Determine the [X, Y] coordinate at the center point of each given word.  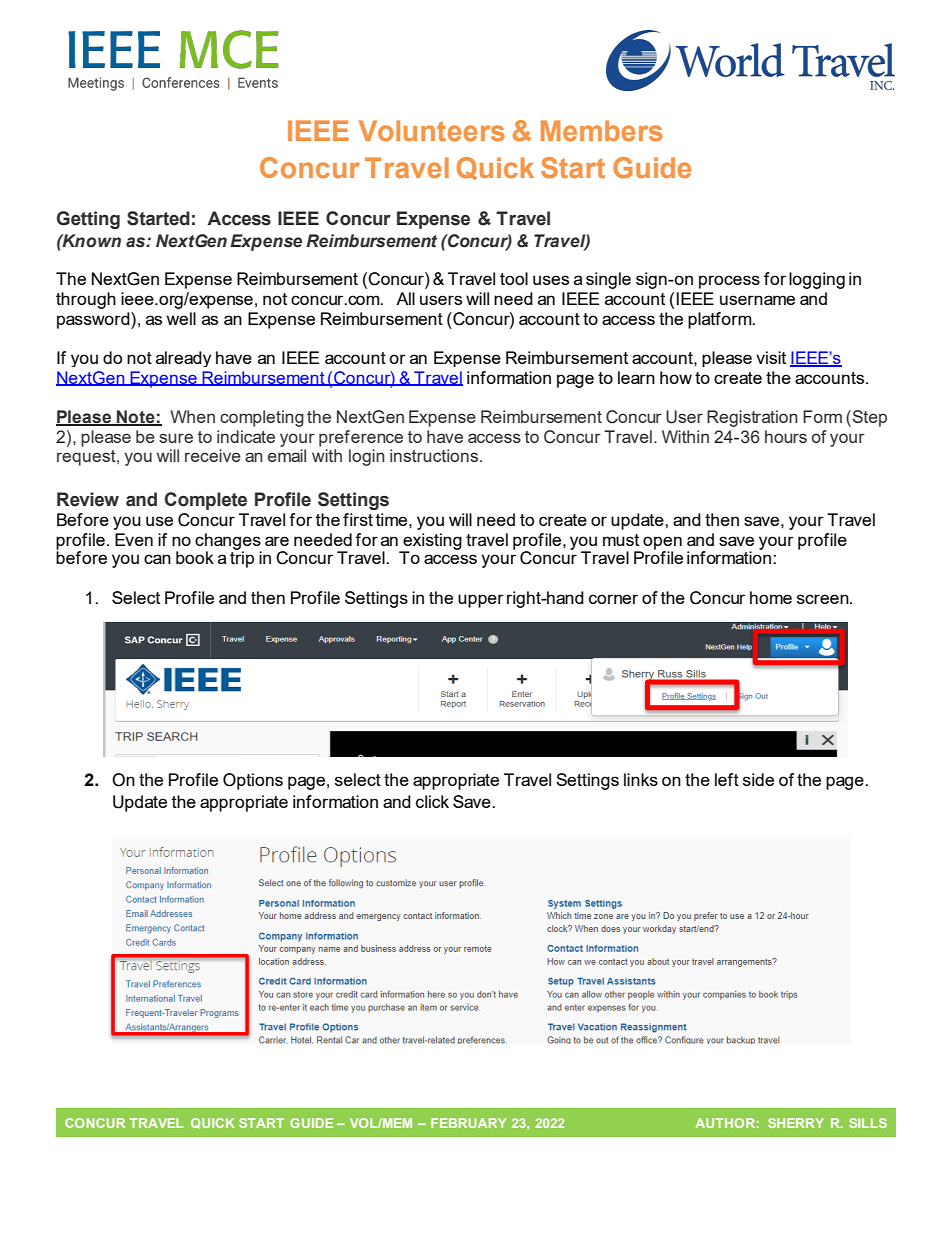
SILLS [868, 1123]
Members [602, 130]
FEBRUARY [469, 1123]
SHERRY [796, 1123]
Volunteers [432, 130]
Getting [88, 220]
